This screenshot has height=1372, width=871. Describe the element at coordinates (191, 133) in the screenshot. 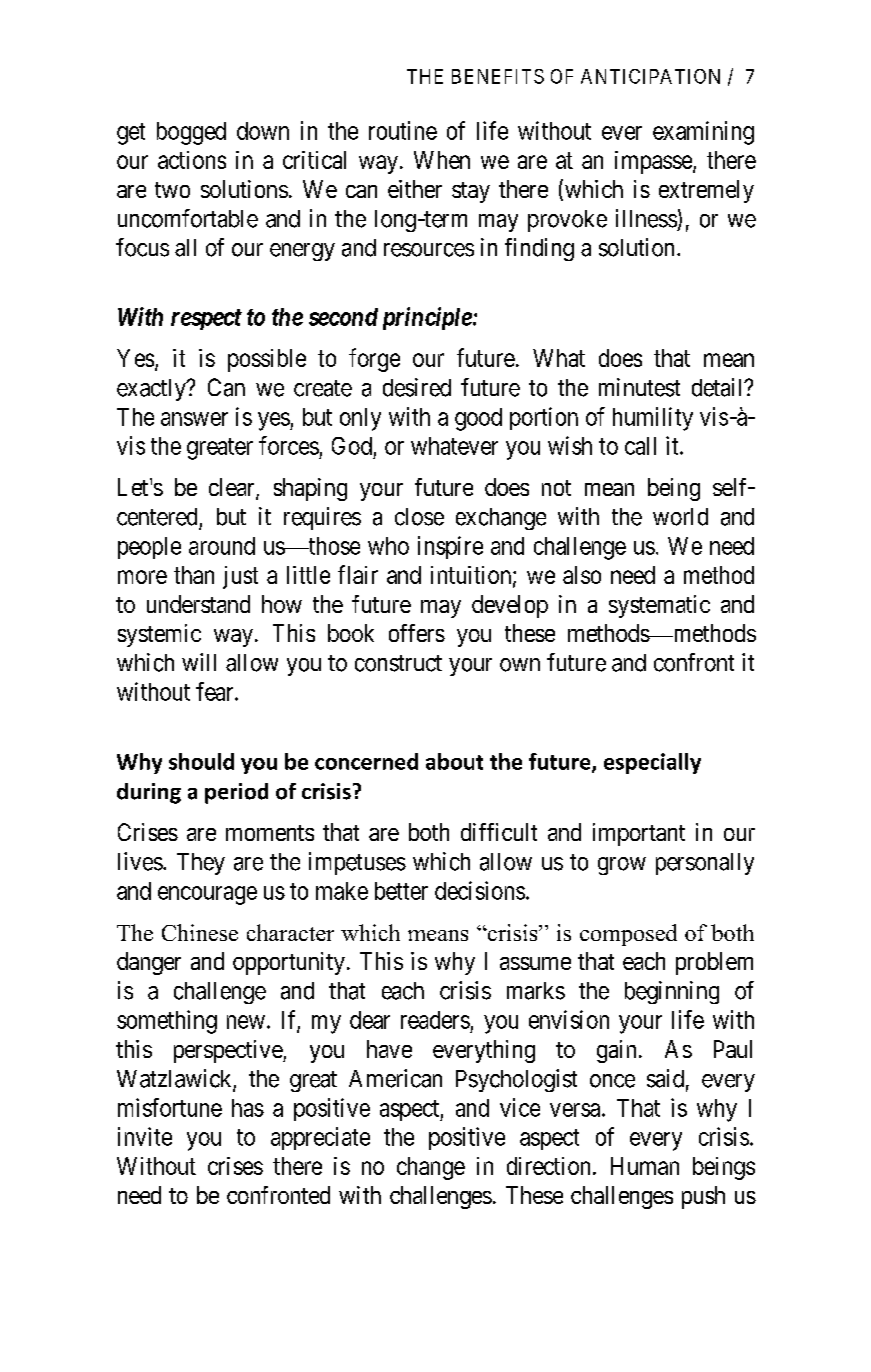

I see `bogged` at that location.
